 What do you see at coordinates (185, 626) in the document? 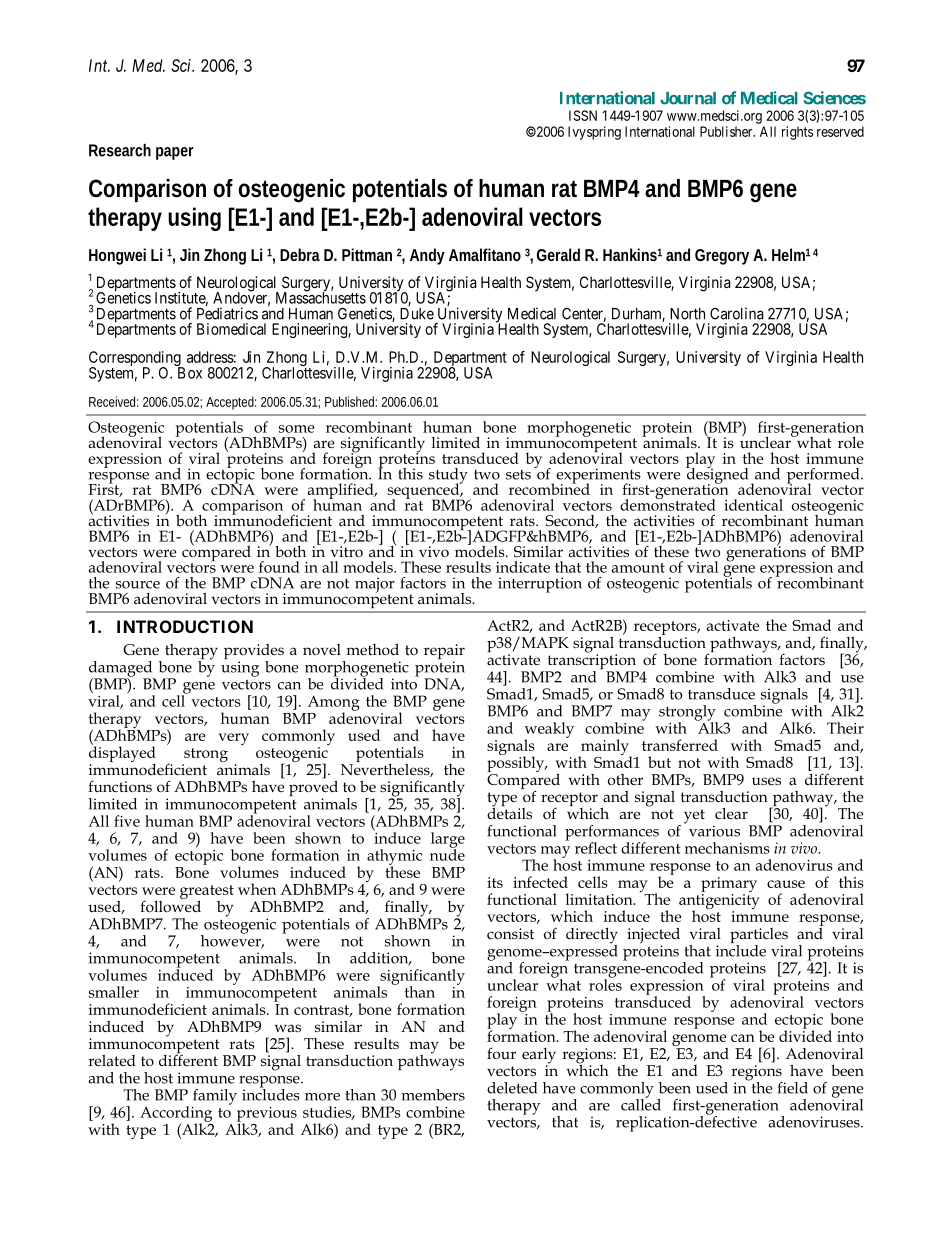
I see `INTRODUCTION` at bounding box center [185, 626].
